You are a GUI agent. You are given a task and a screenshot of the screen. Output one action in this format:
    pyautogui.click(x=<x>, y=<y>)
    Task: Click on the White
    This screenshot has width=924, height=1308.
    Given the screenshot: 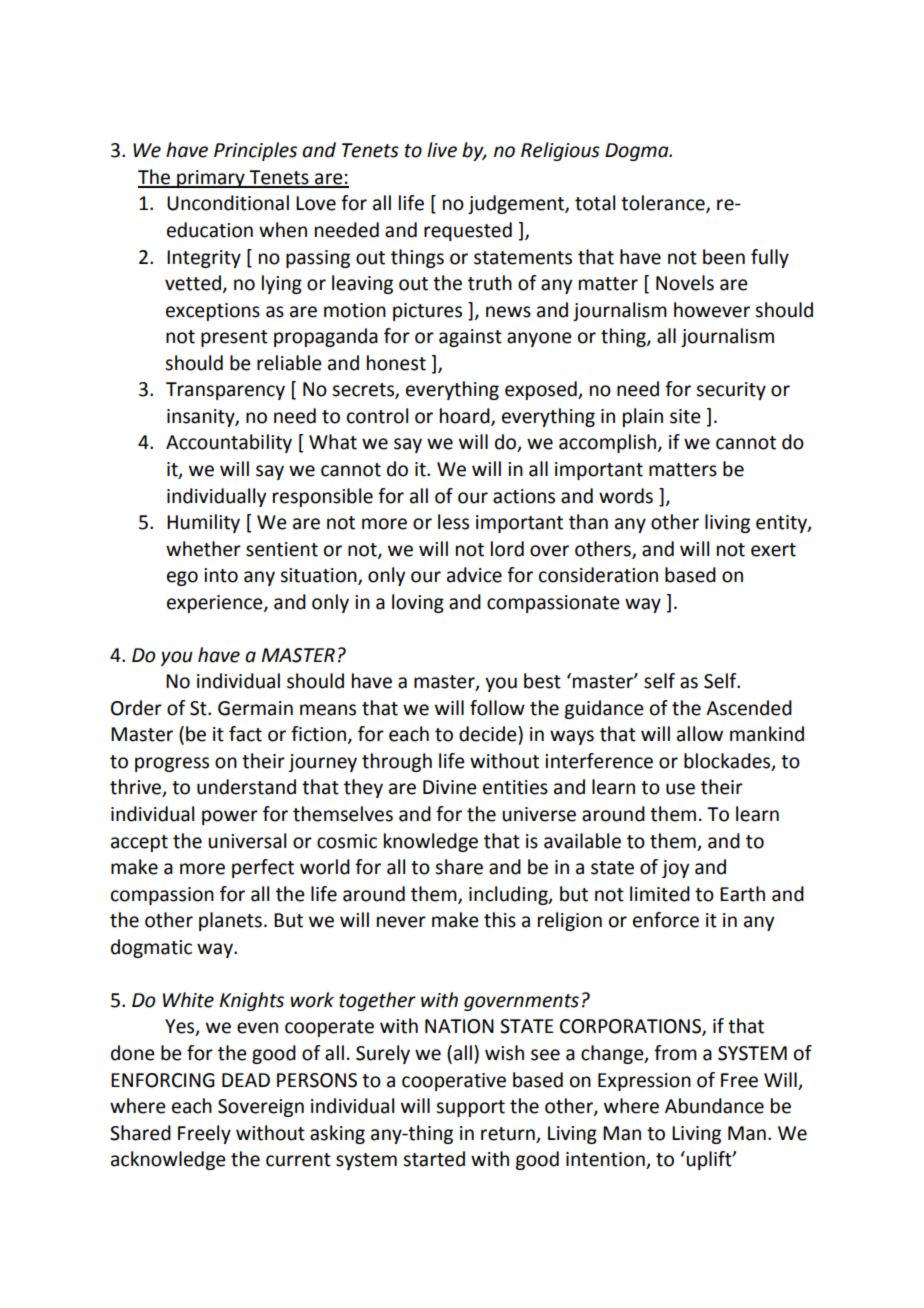 What is the action you would take?
    pyautogui.click(x=188, y=1000)
